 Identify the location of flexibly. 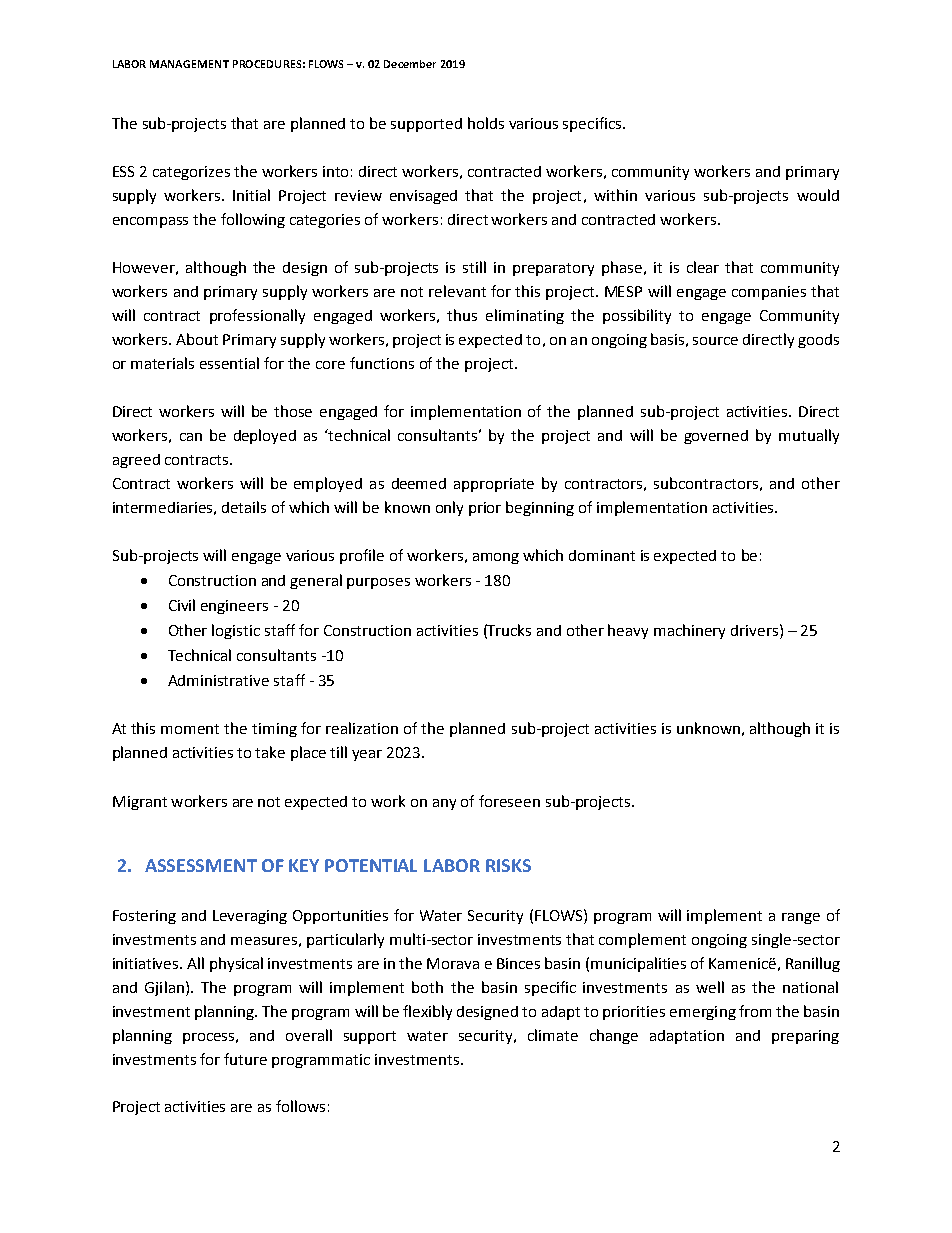
(427, 1012).
